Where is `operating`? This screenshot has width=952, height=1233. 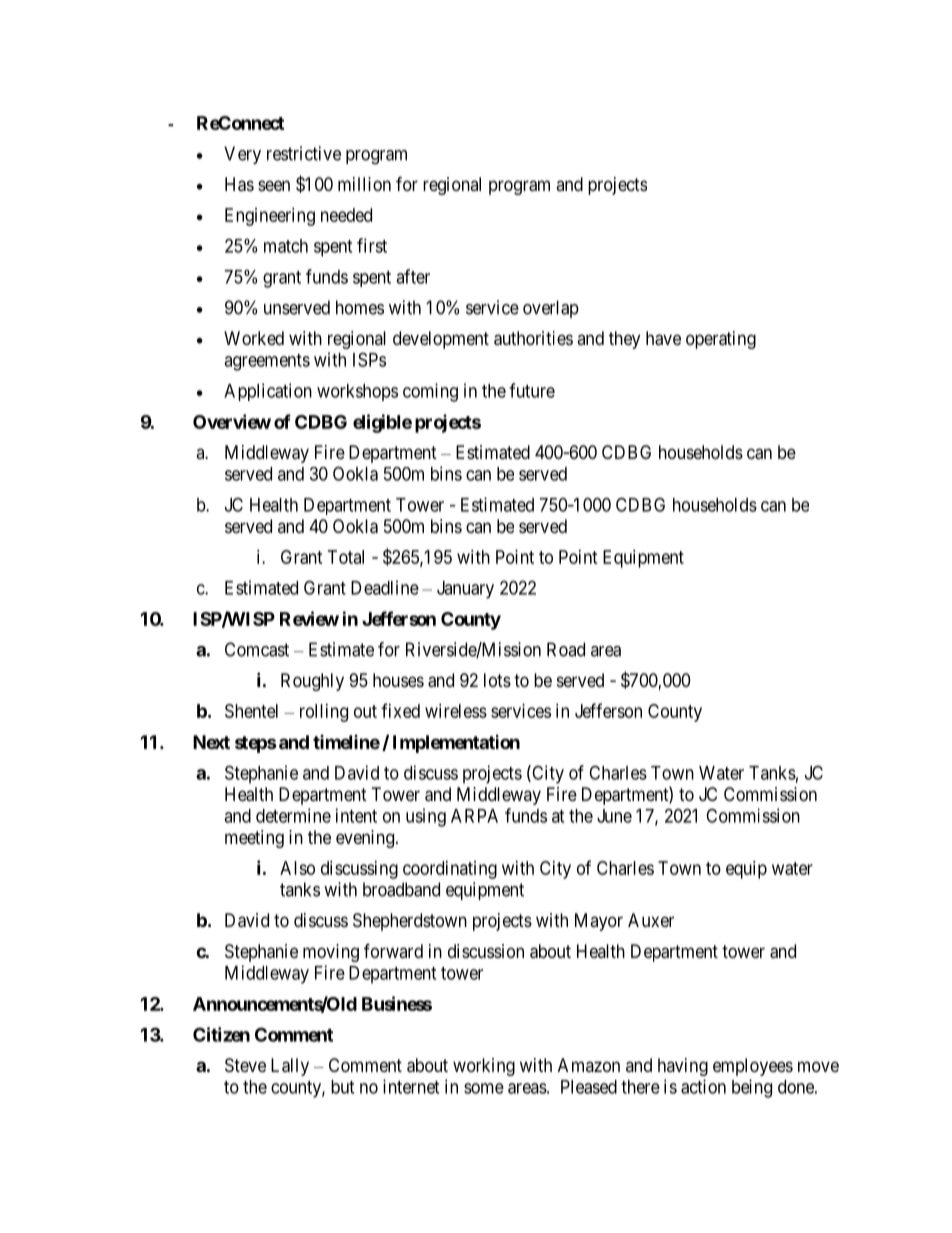
operating is located at coordinates (721, 340).
